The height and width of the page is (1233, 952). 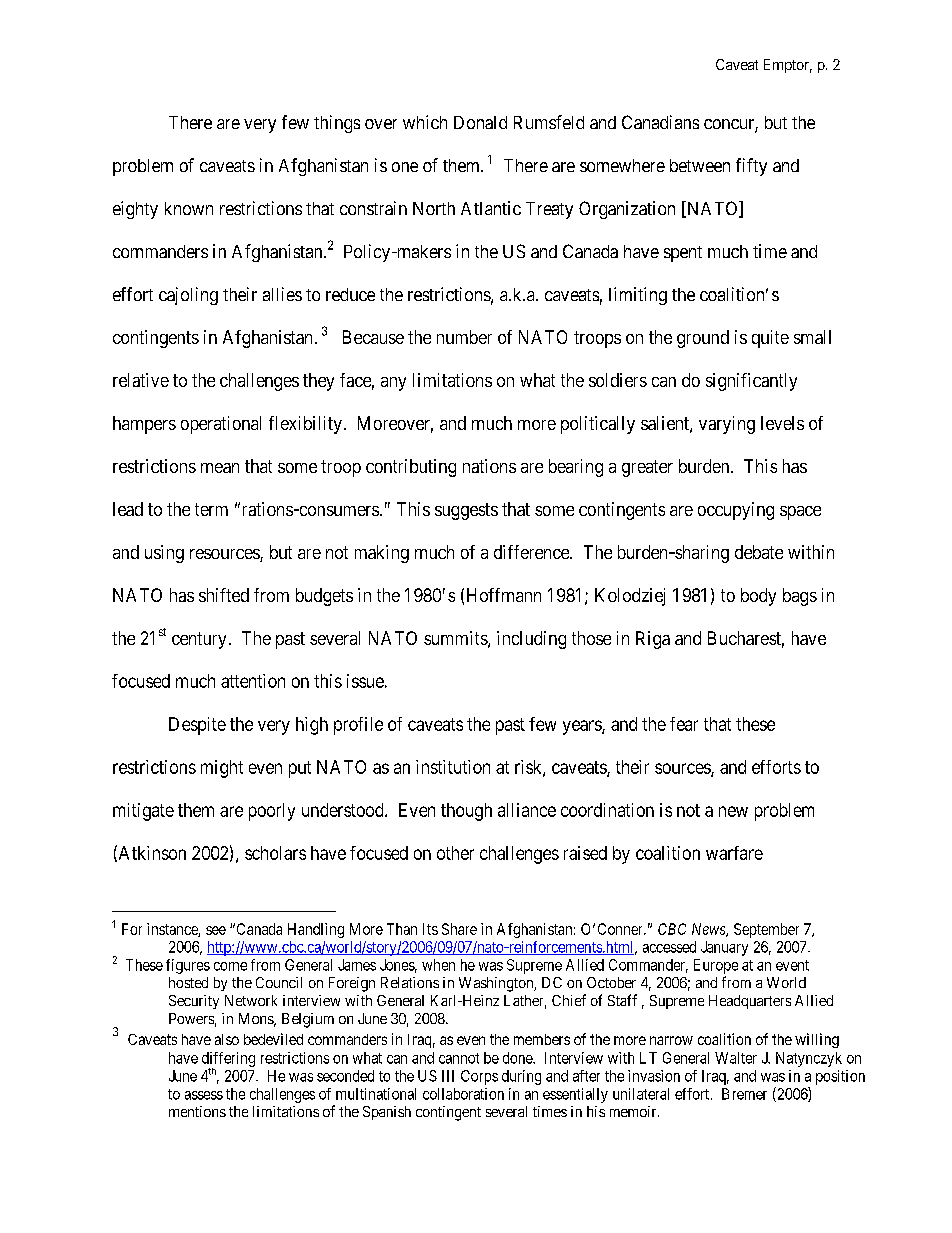 What do you see at coordinates (480, 122) in the page?
I see `Donald` at bounding box center [480, 122].
